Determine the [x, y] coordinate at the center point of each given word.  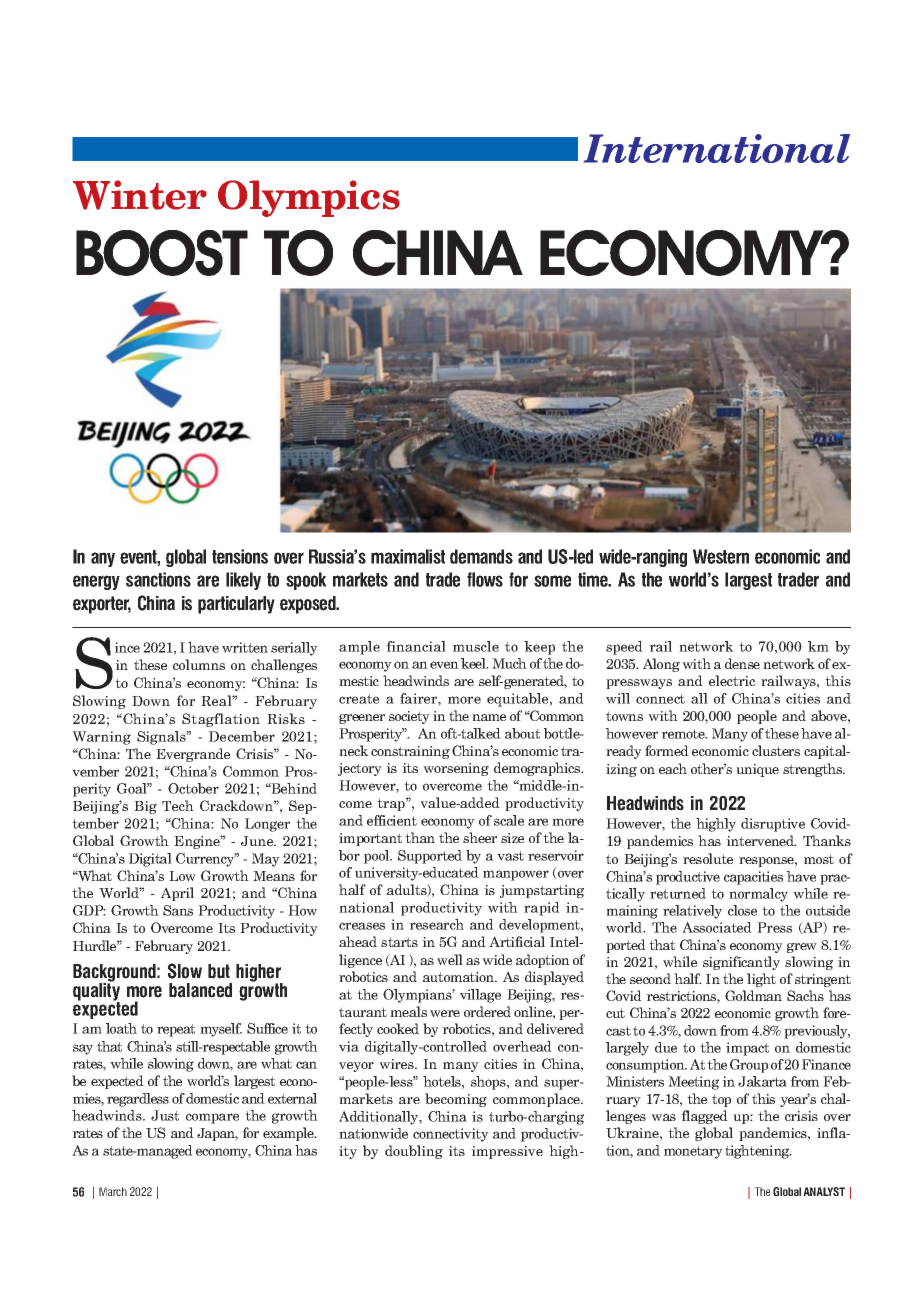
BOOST [162, 253]
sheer [480, 837]
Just [165, 1115]
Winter [140, 195]
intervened [761, 840]
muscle [476, 646]
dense [742, 663]
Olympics [309, 198]
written [245, 647]
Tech [178, 805]
